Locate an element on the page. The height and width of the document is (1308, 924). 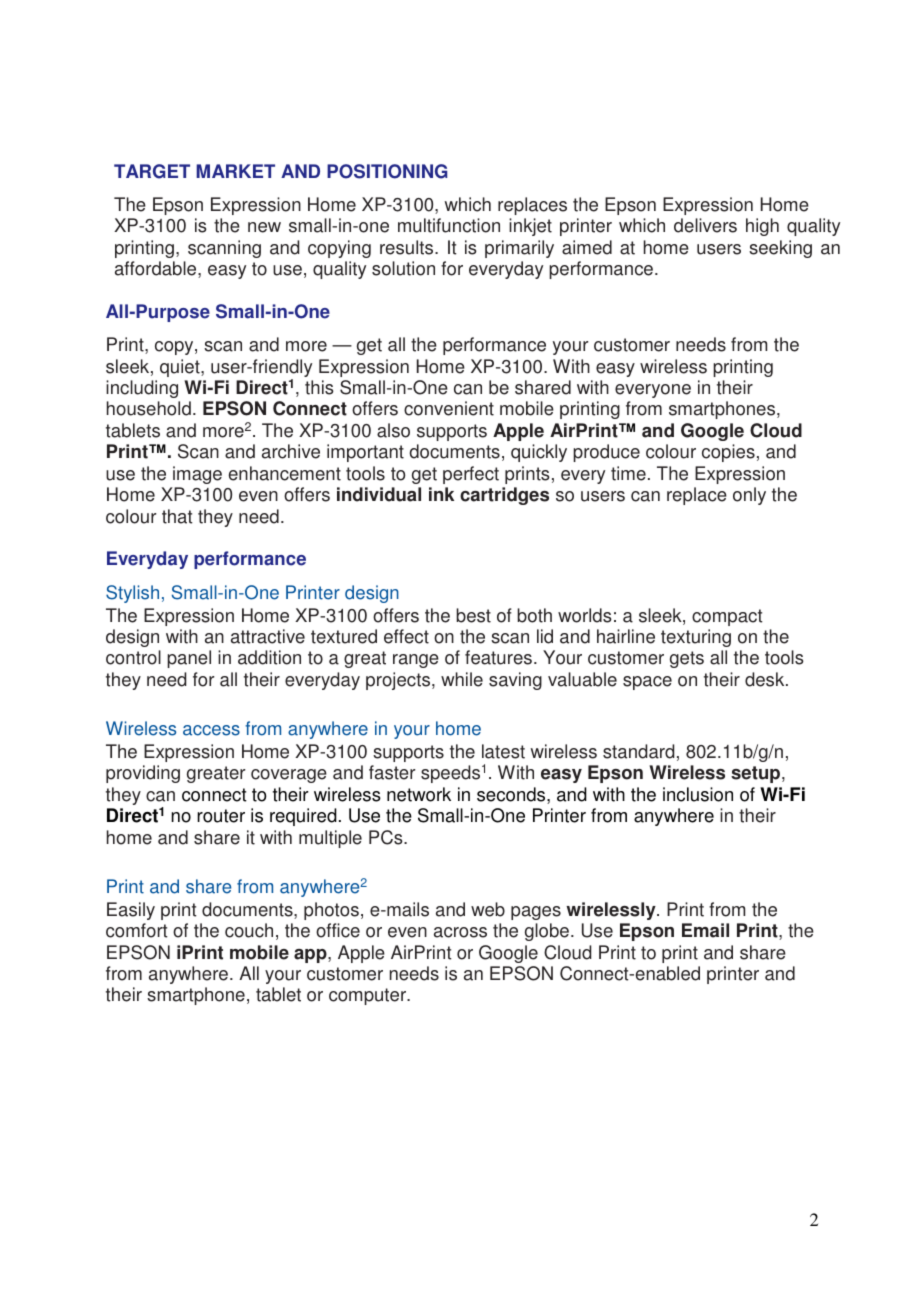
access is located at coordinates (211, 730).
